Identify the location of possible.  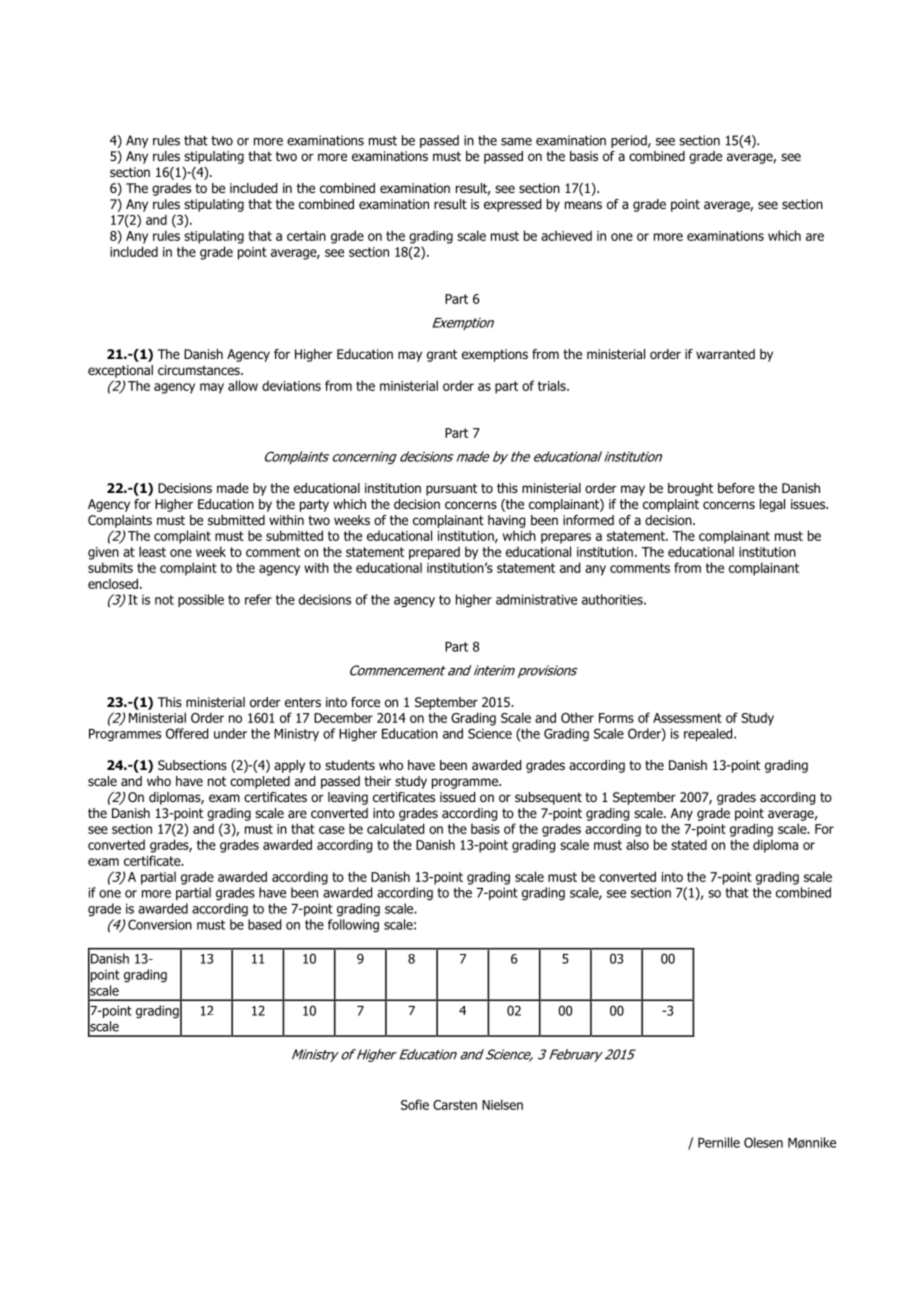
(201, 600).
